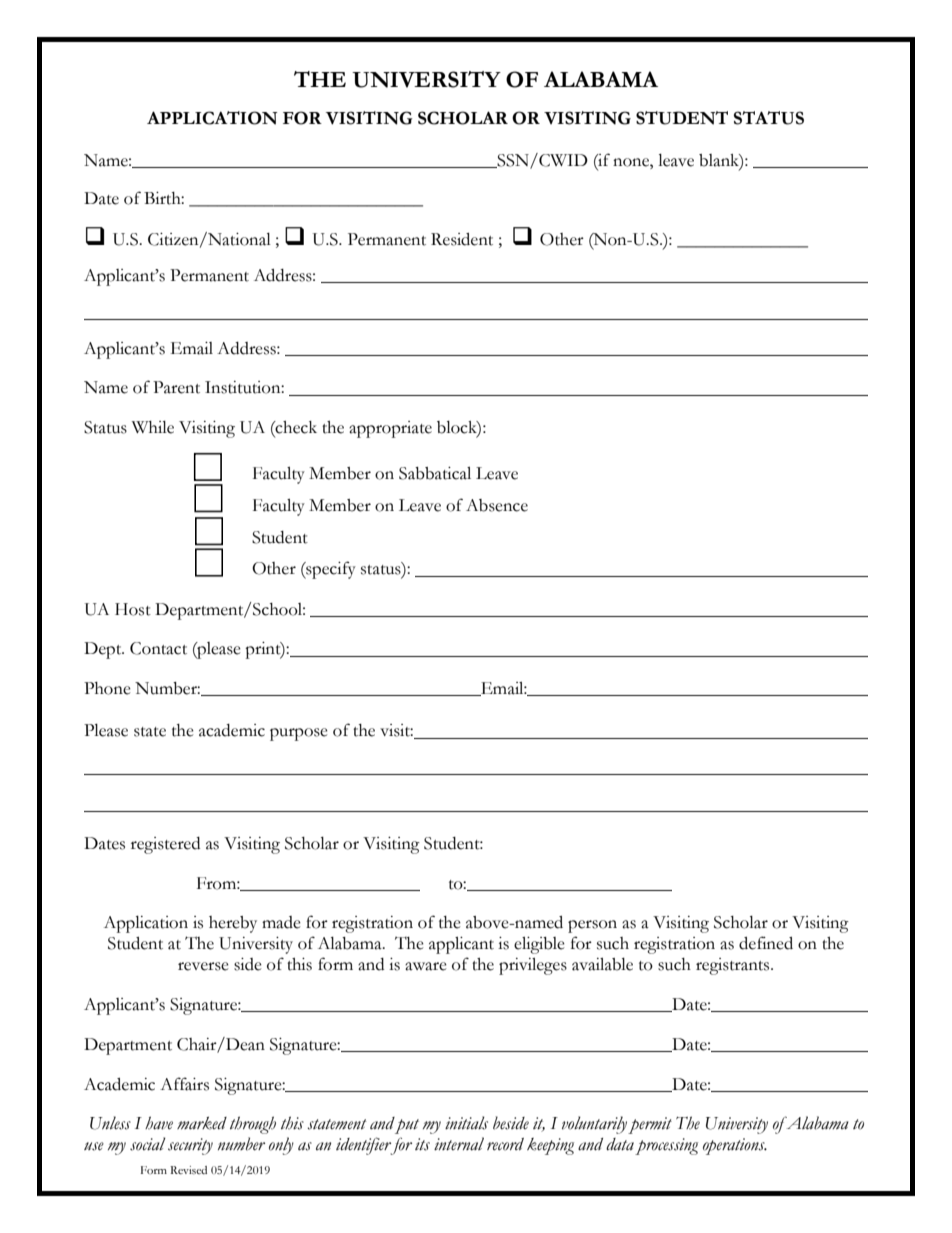  Describe the element at coordinates (592, 926) in the document. I see `person` at that location.
